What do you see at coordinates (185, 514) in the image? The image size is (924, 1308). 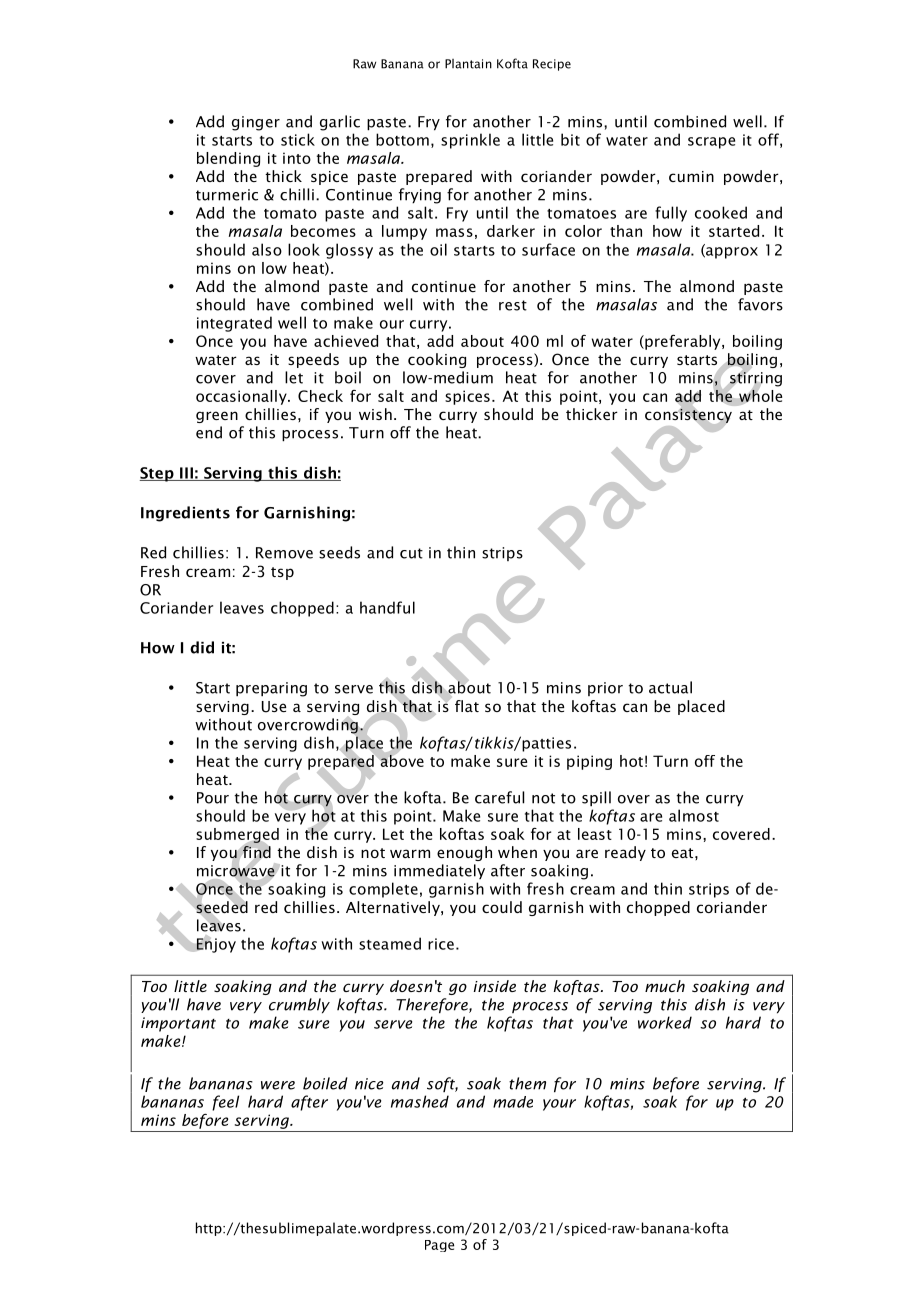 I see `Ingredients` at bounding box center [185, 514].
